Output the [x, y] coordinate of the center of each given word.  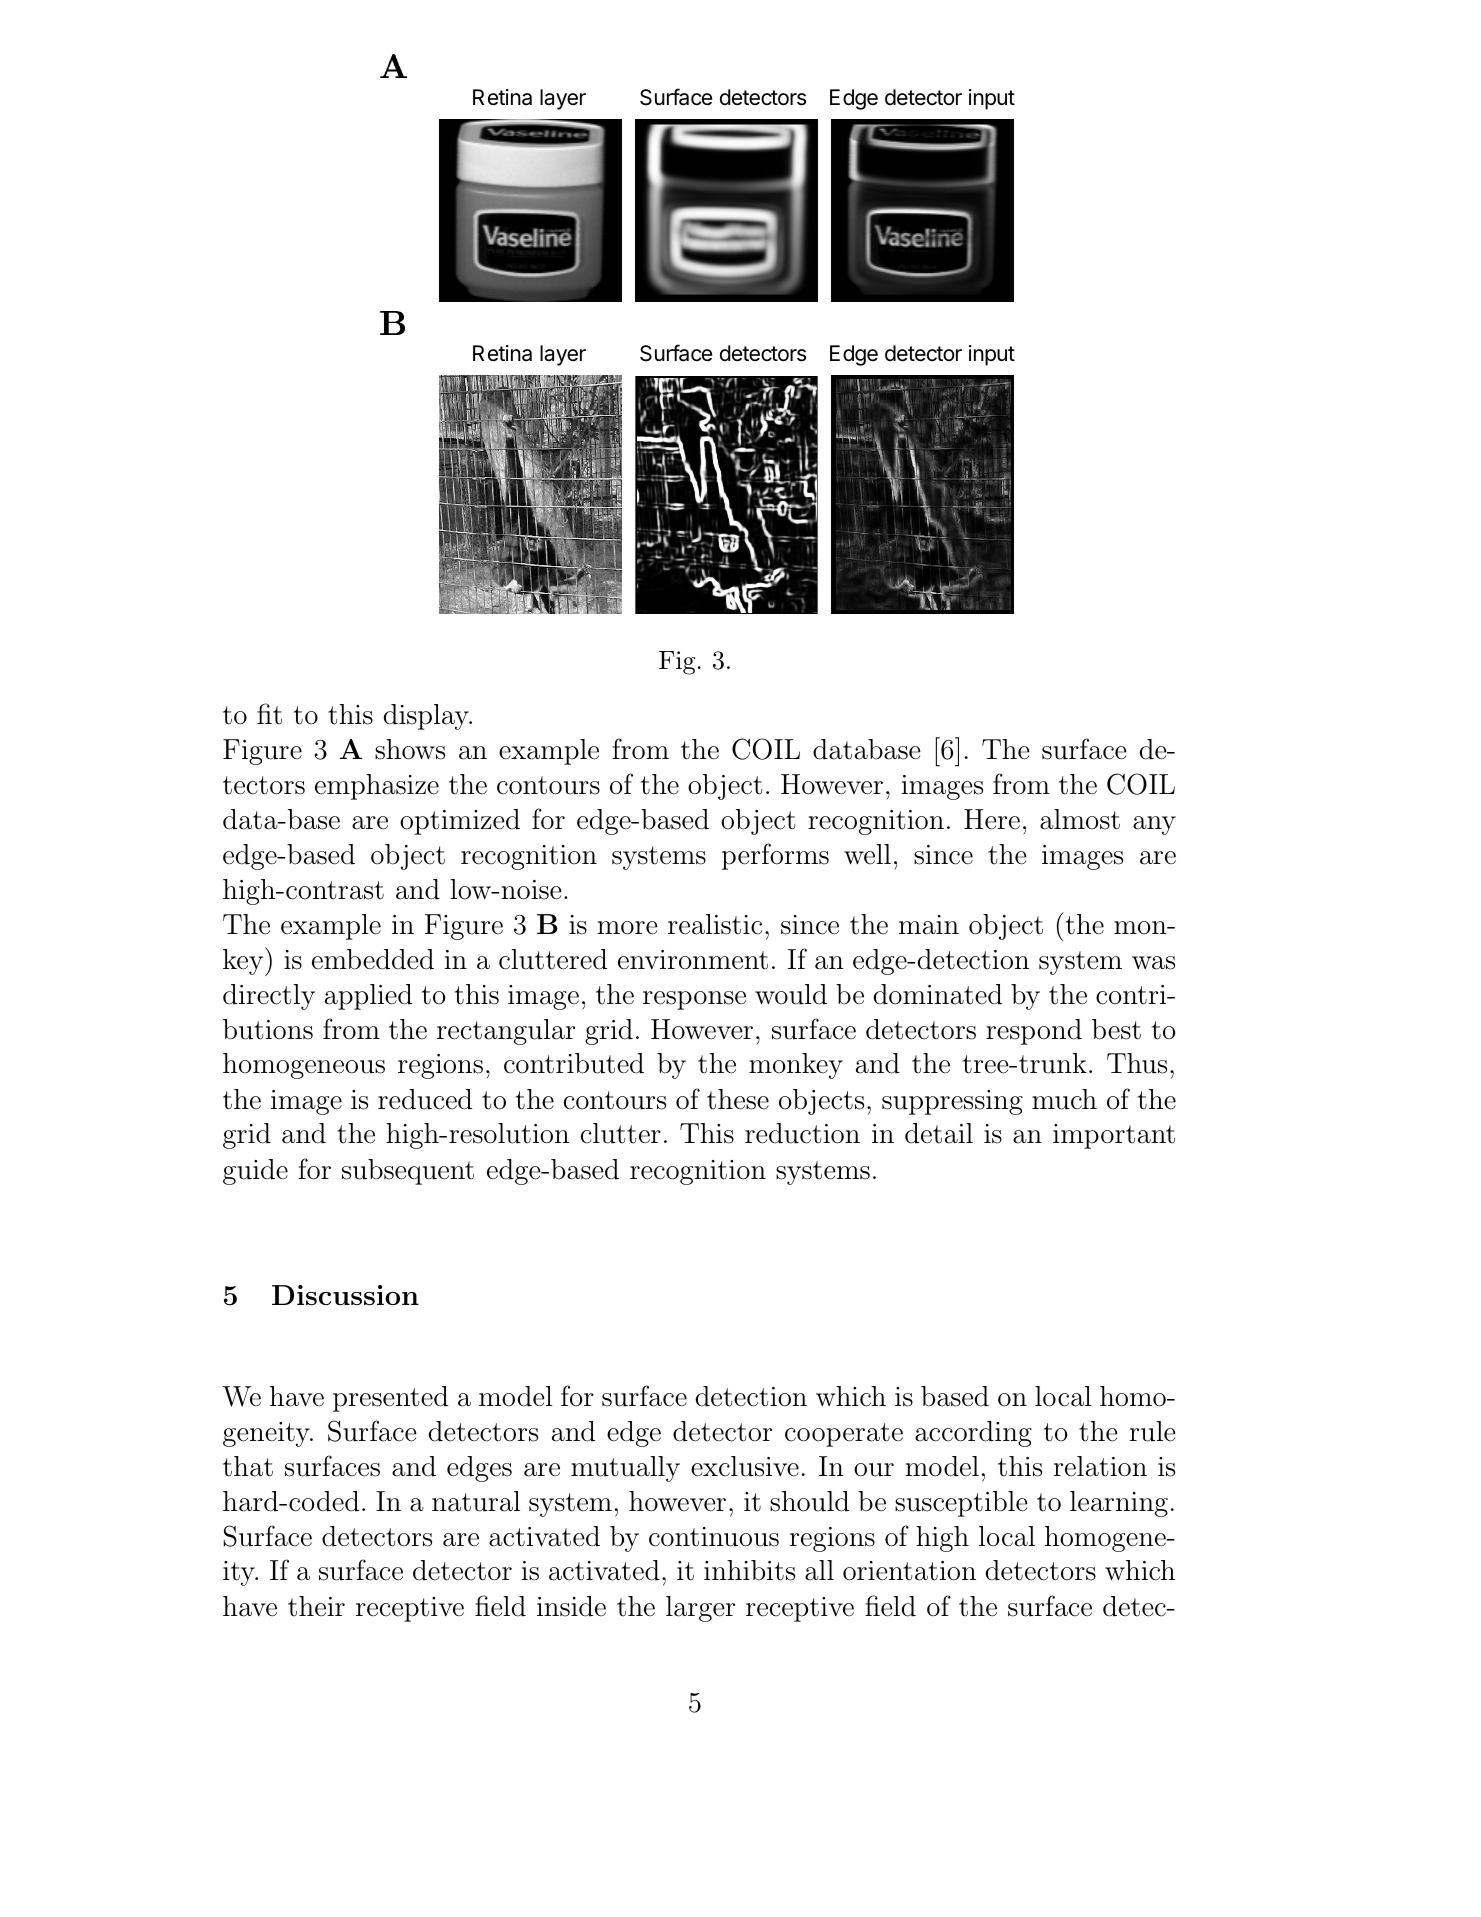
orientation [909, 1571]
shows [410, 749]
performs [775, 856]
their [316, 1606]
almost [1080, 819]
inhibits [749, 1570]
